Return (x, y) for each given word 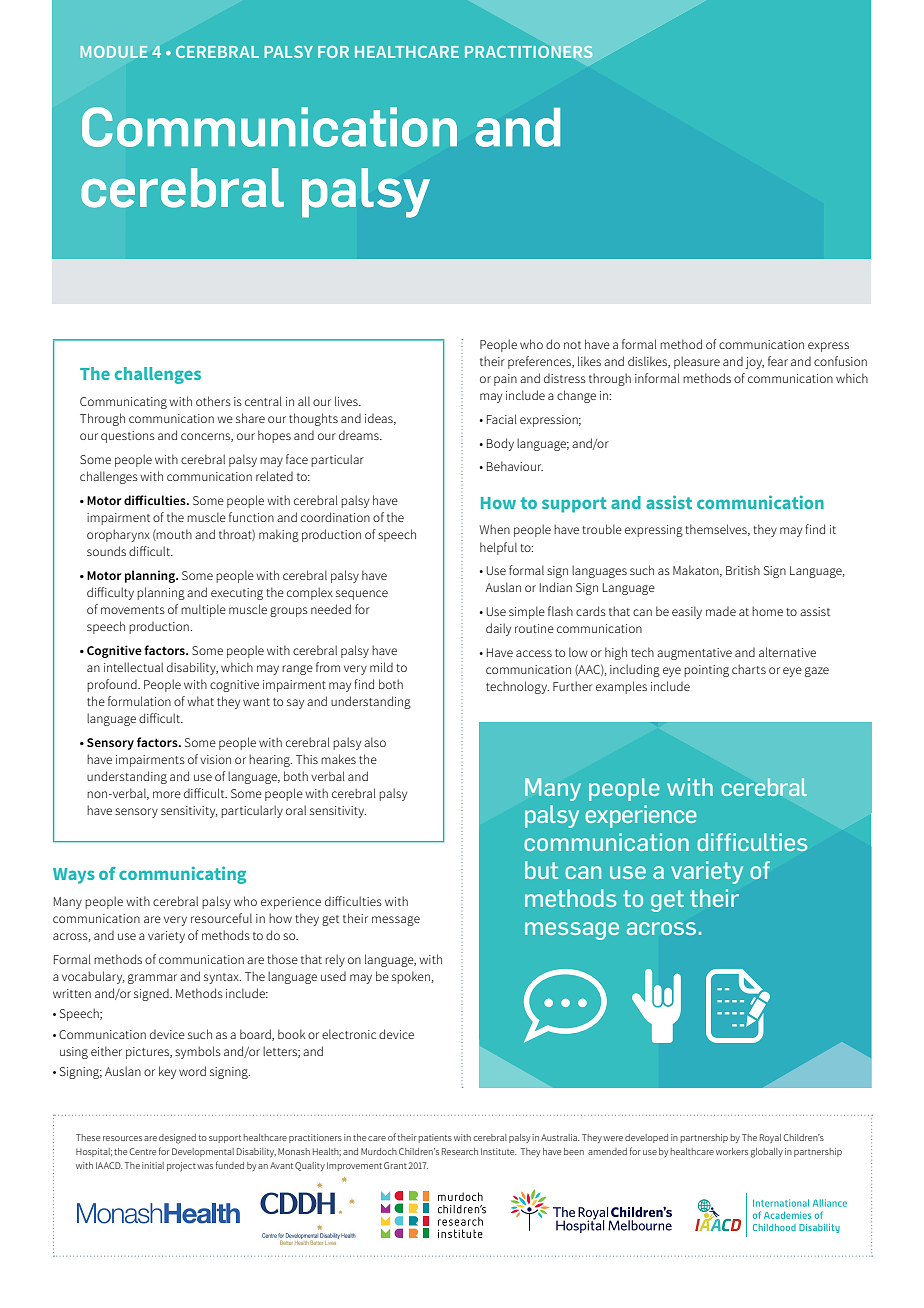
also (375, 742)
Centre (142, 1151)
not (572, 345)
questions (128, 437)
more (167, 794)
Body (500, 444)
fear (778, 361)
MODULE (114, 52)
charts (749, 669)
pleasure (697, 362)
